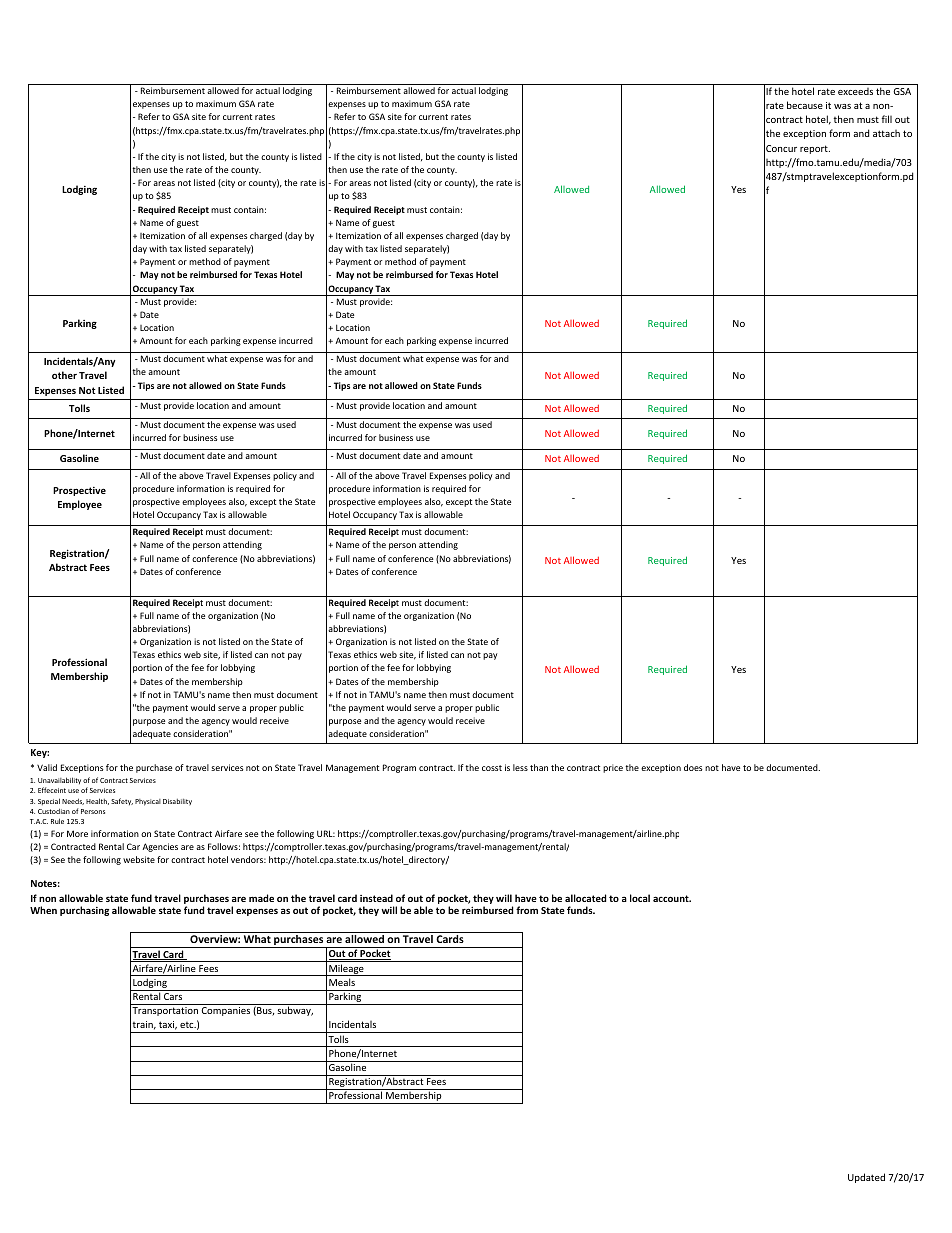 The image size is (952, 1233). What do you see at coordinates (520, 767) in the screenshot?
I see `less` at bounding box center [520, 767].
